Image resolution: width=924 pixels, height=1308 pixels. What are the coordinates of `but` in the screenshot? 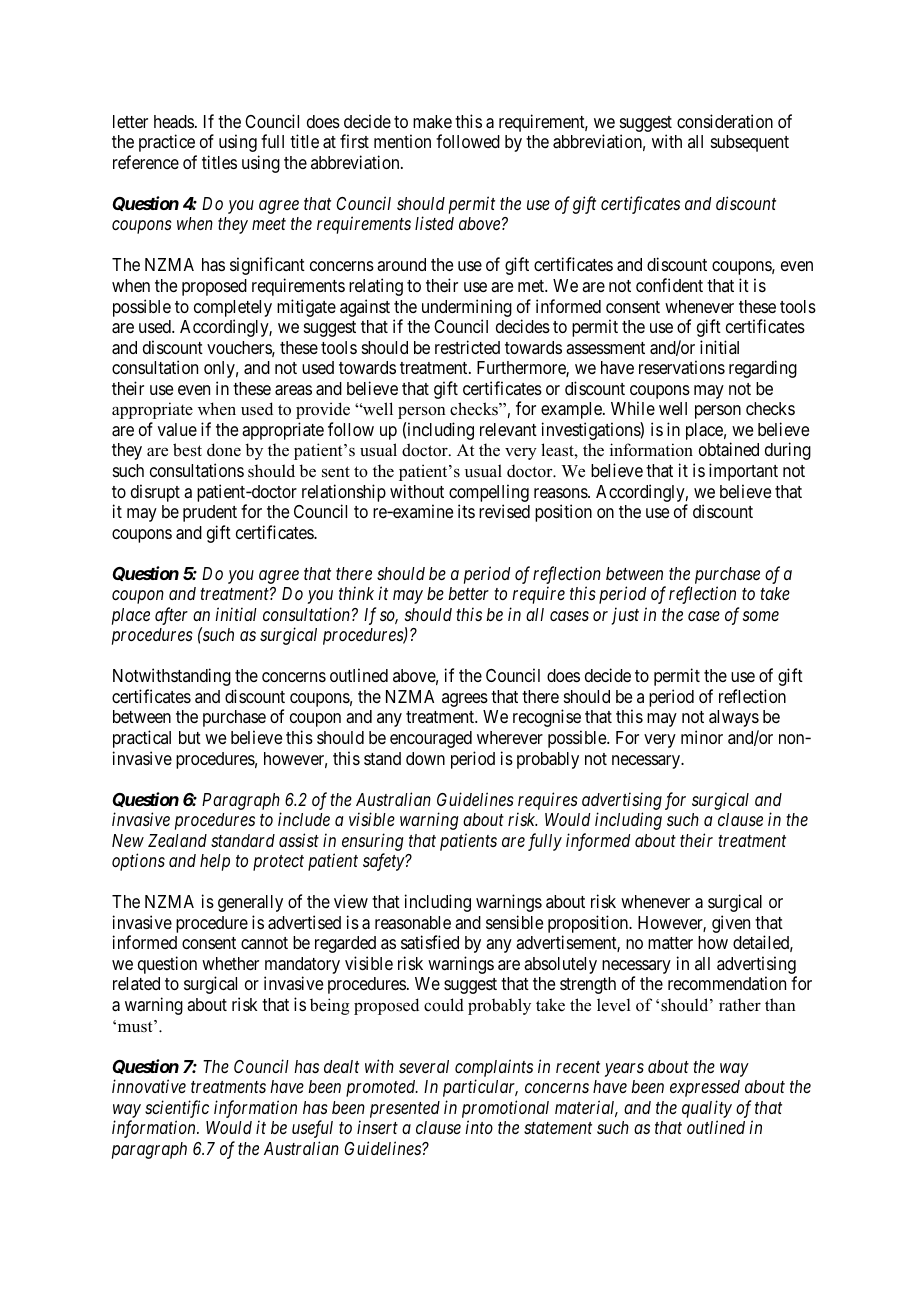 It's located at (190, 737).
